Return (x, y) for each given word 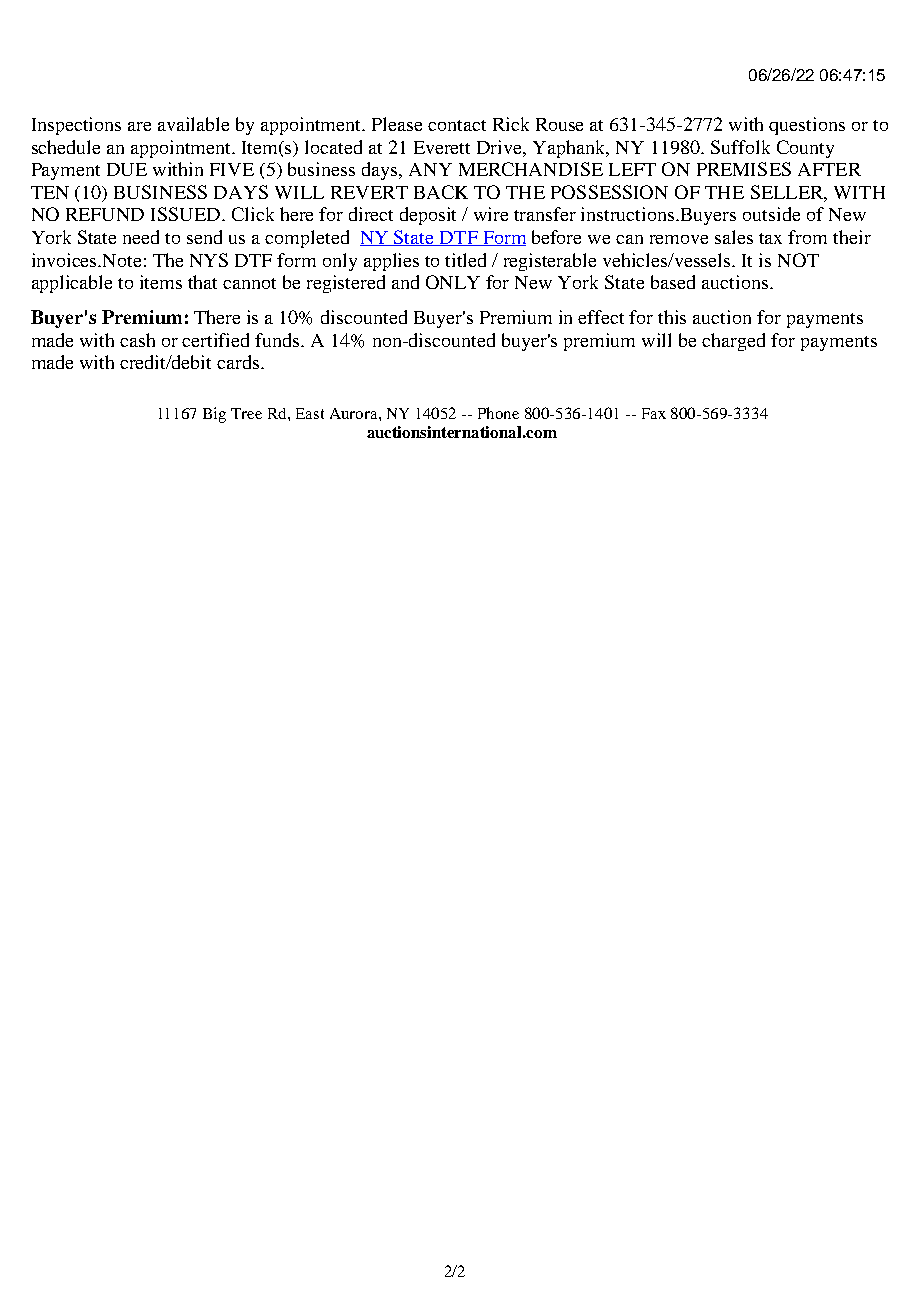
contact (457, 125)
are (139, 126)
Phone (498, 413)
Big (214, 415)
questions (807, 126)
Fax (654, 413)
